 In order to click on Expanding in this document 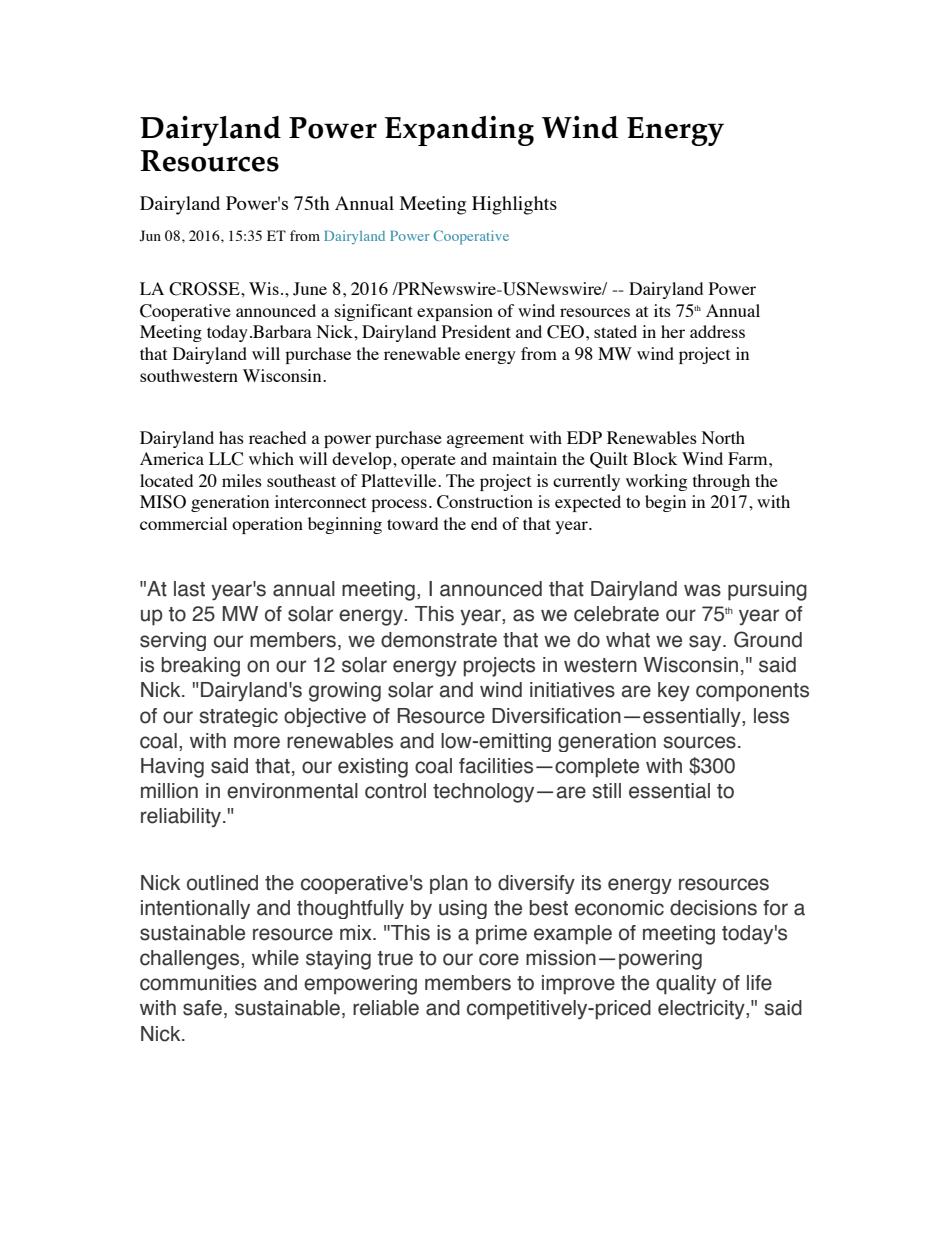, I will do `click(459, 131)`.
